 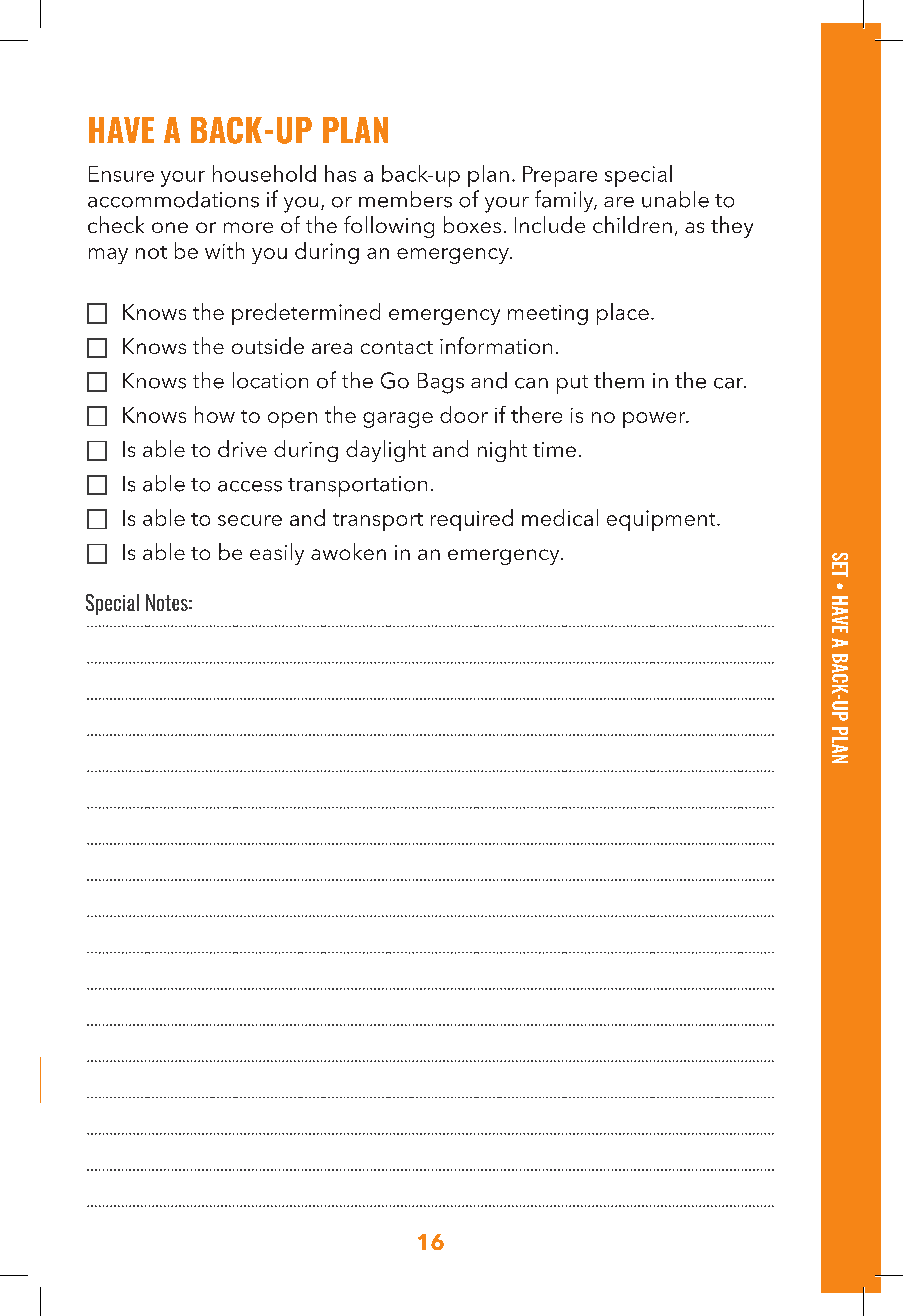 What do you see at coordinates (348, 551) in the screenshot?
I see `awoken` at bounding box center [348, 551].
